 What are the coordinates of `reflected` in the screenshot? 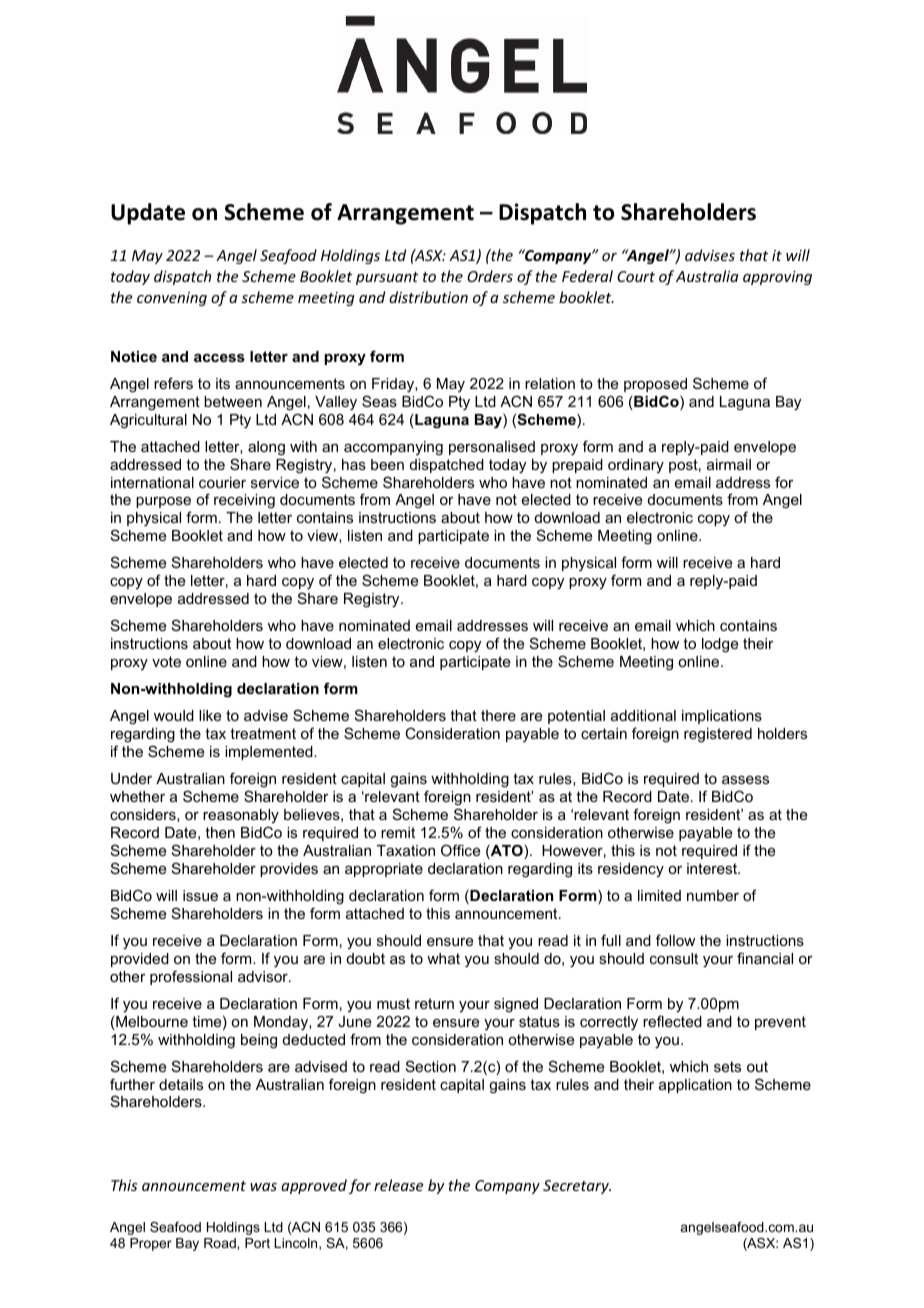 It's located at (672, 1021).
